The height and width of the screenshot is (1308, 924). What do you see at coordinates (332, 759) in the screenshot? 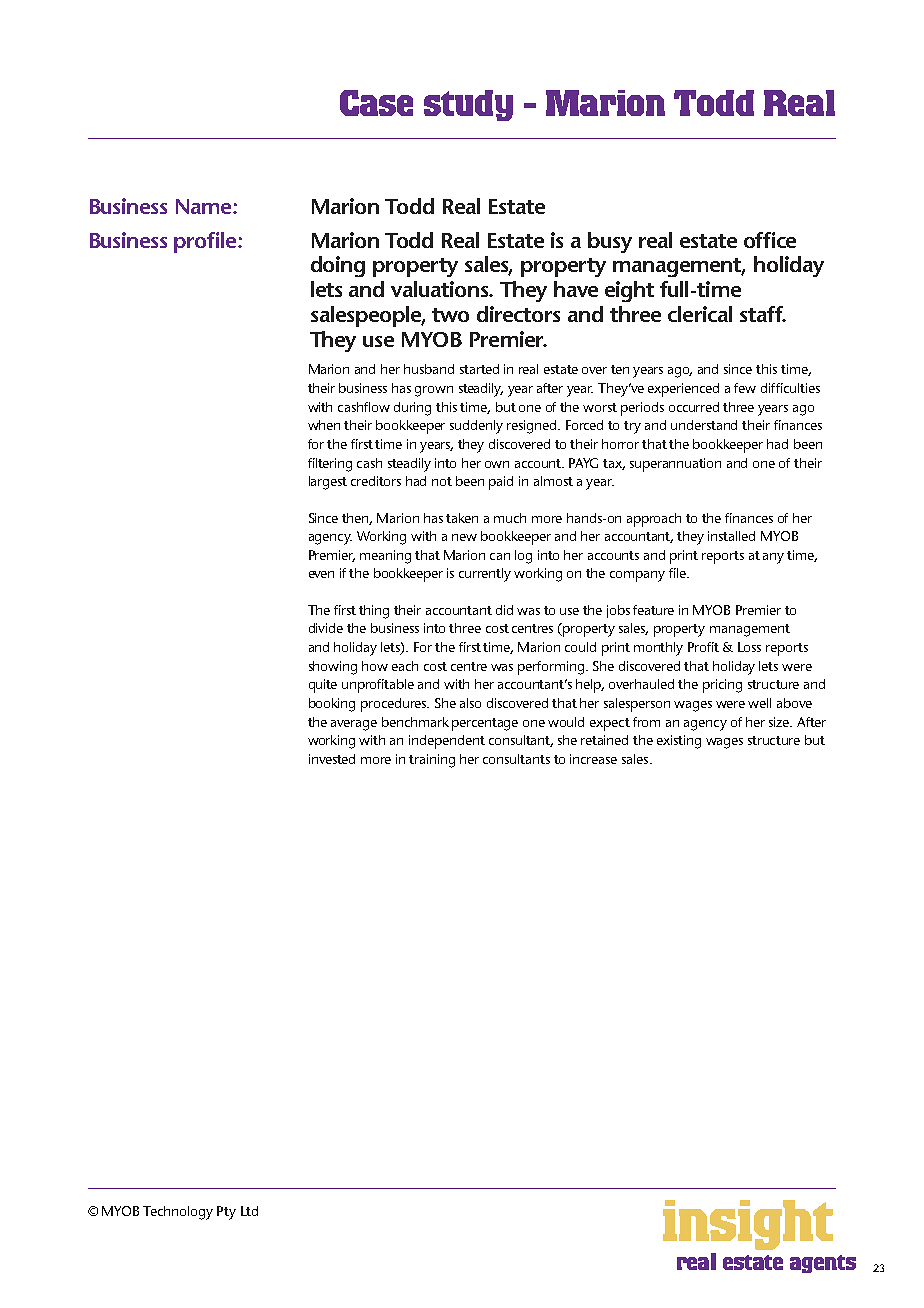
I see `invested` at bounding box center [332, 759].
